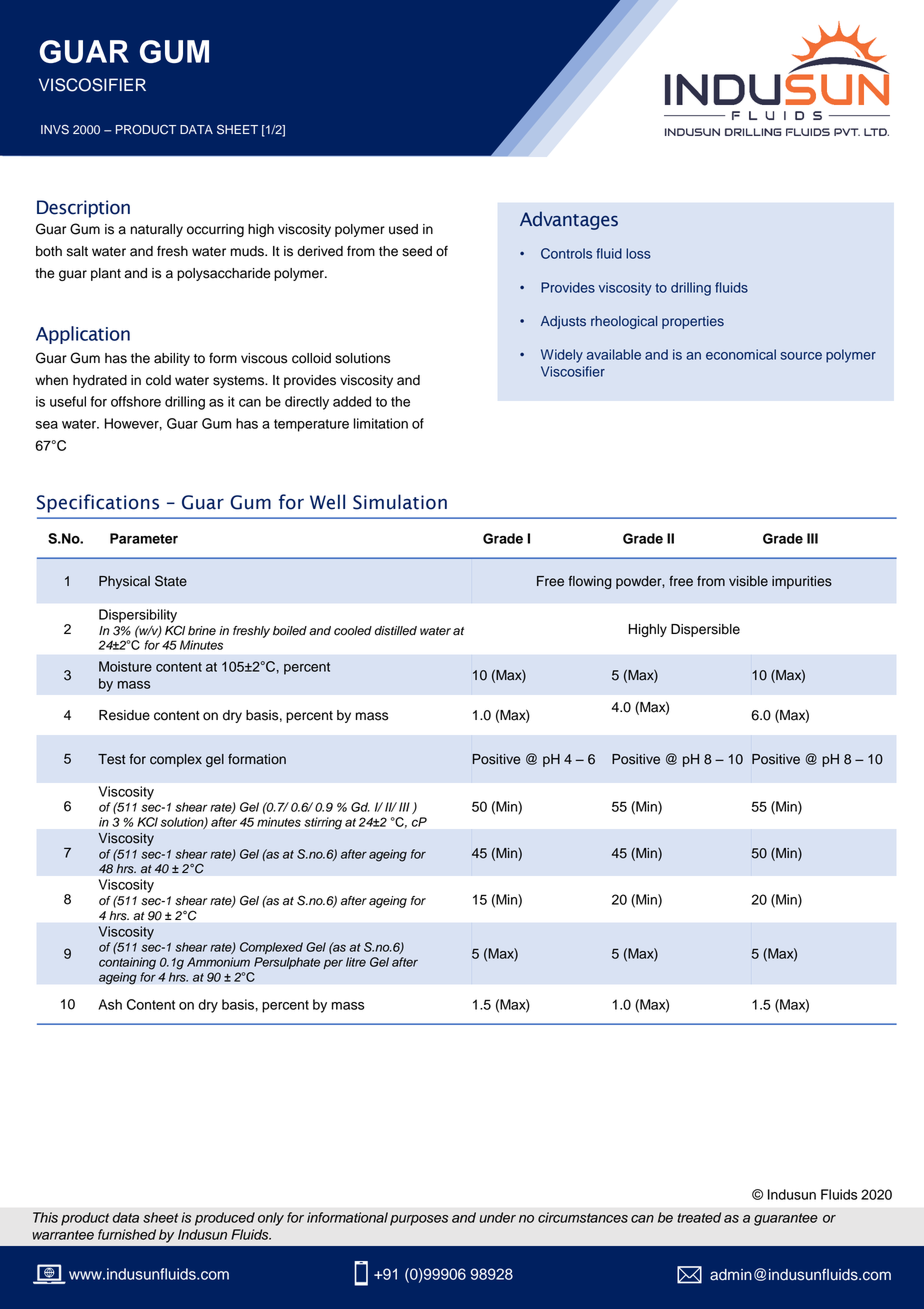 This screenshot has height=1309, width=924. I want to click on seed, so click(417, 251).
